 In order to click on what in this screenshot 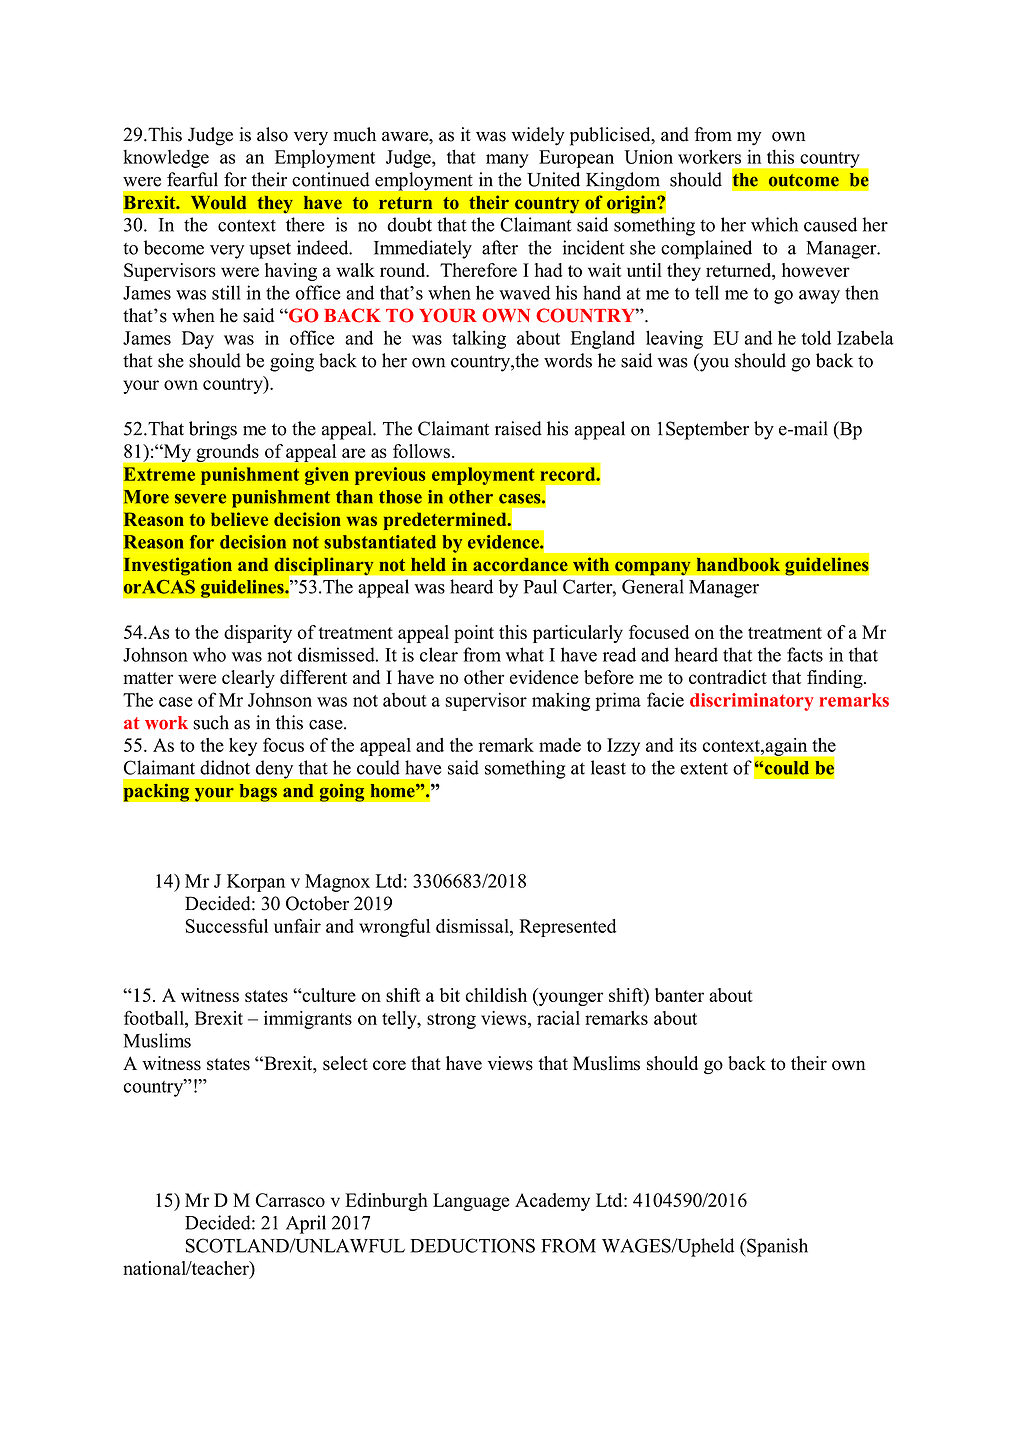, I will do `click(524, 654)`.
